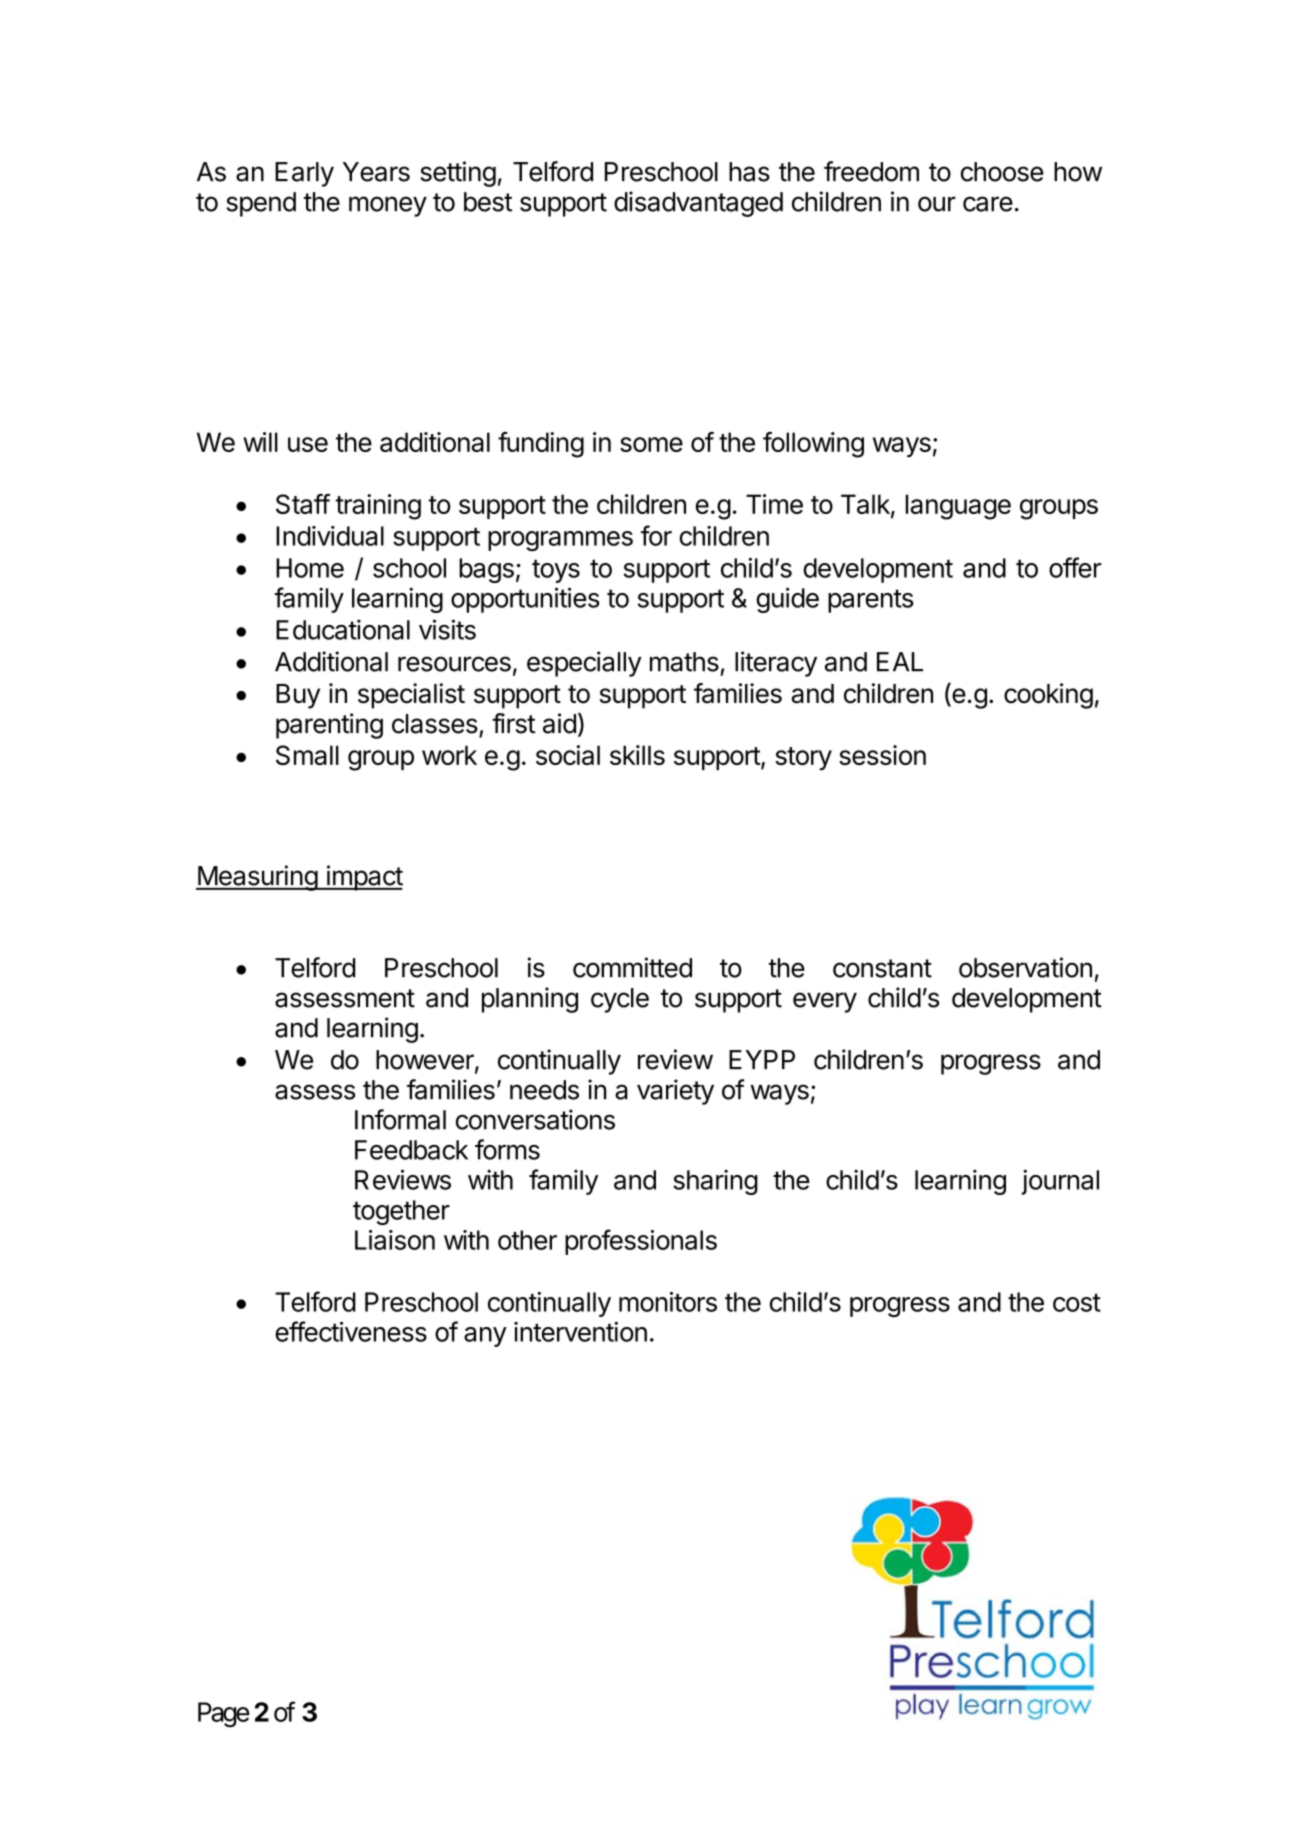  I want to click on effectiveness, so click(351, 1331).
